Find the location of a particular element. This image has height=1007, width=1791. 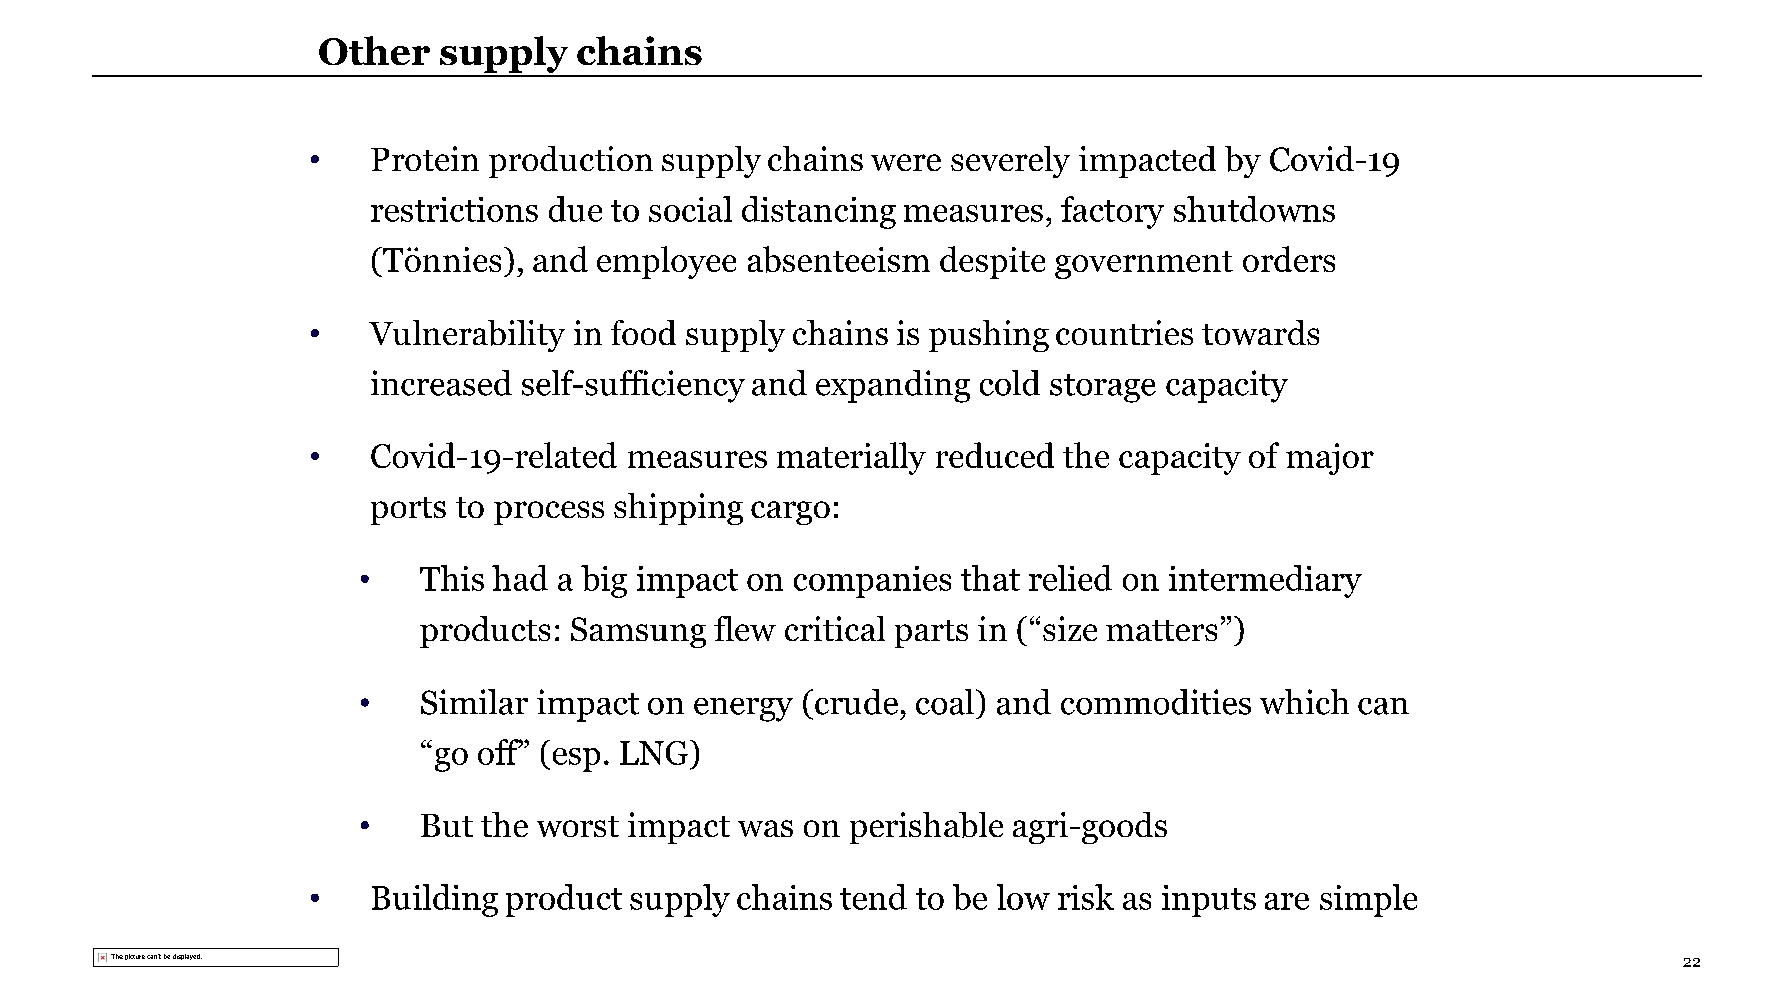

were is located at coordinates (906, 162).
